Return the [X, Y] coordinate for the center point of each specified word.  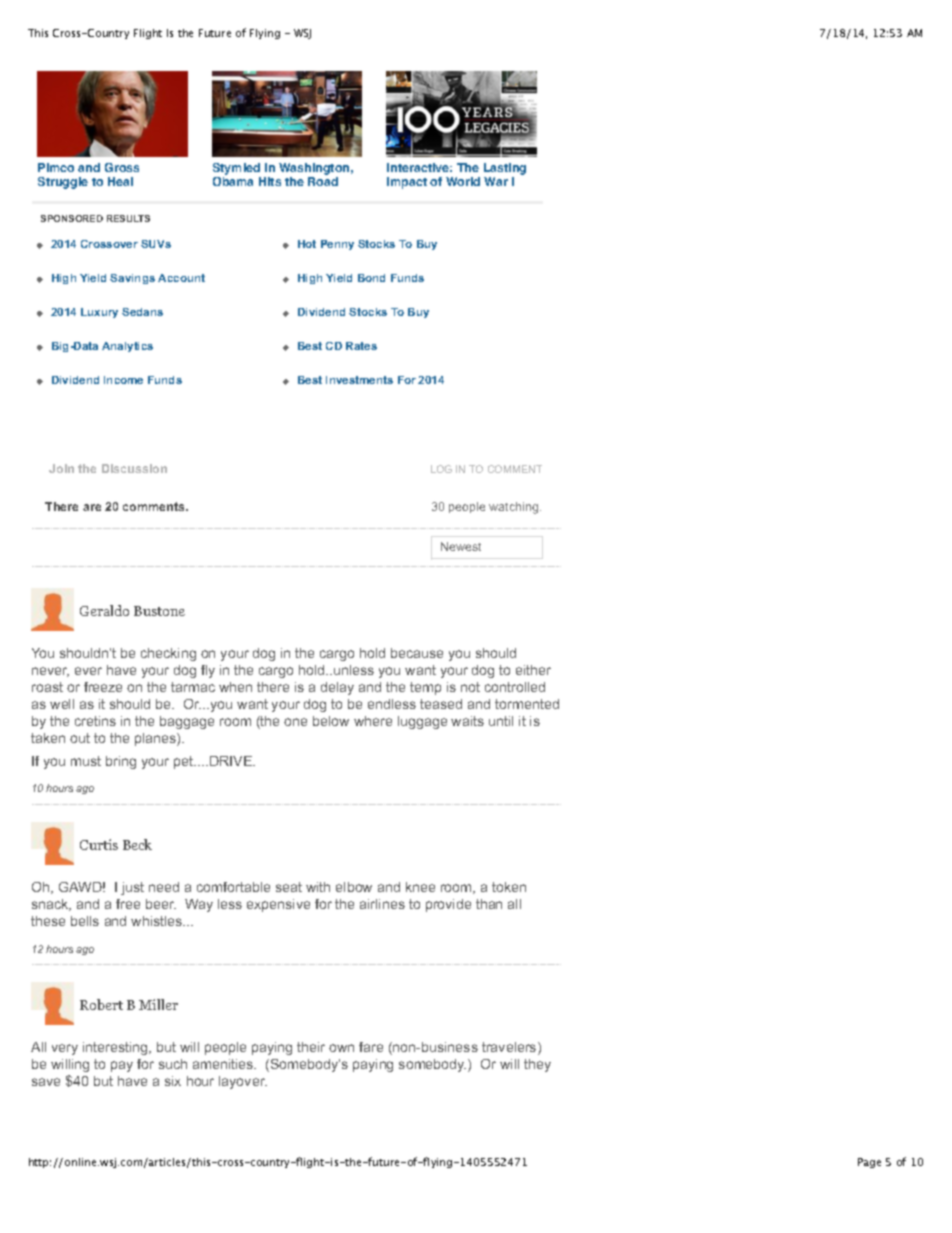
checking [168, 654]
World [463, 181]
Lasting [505, 169]
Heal [120, 181]
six [173, 1081]
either [533, 670]
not [470, 687]
